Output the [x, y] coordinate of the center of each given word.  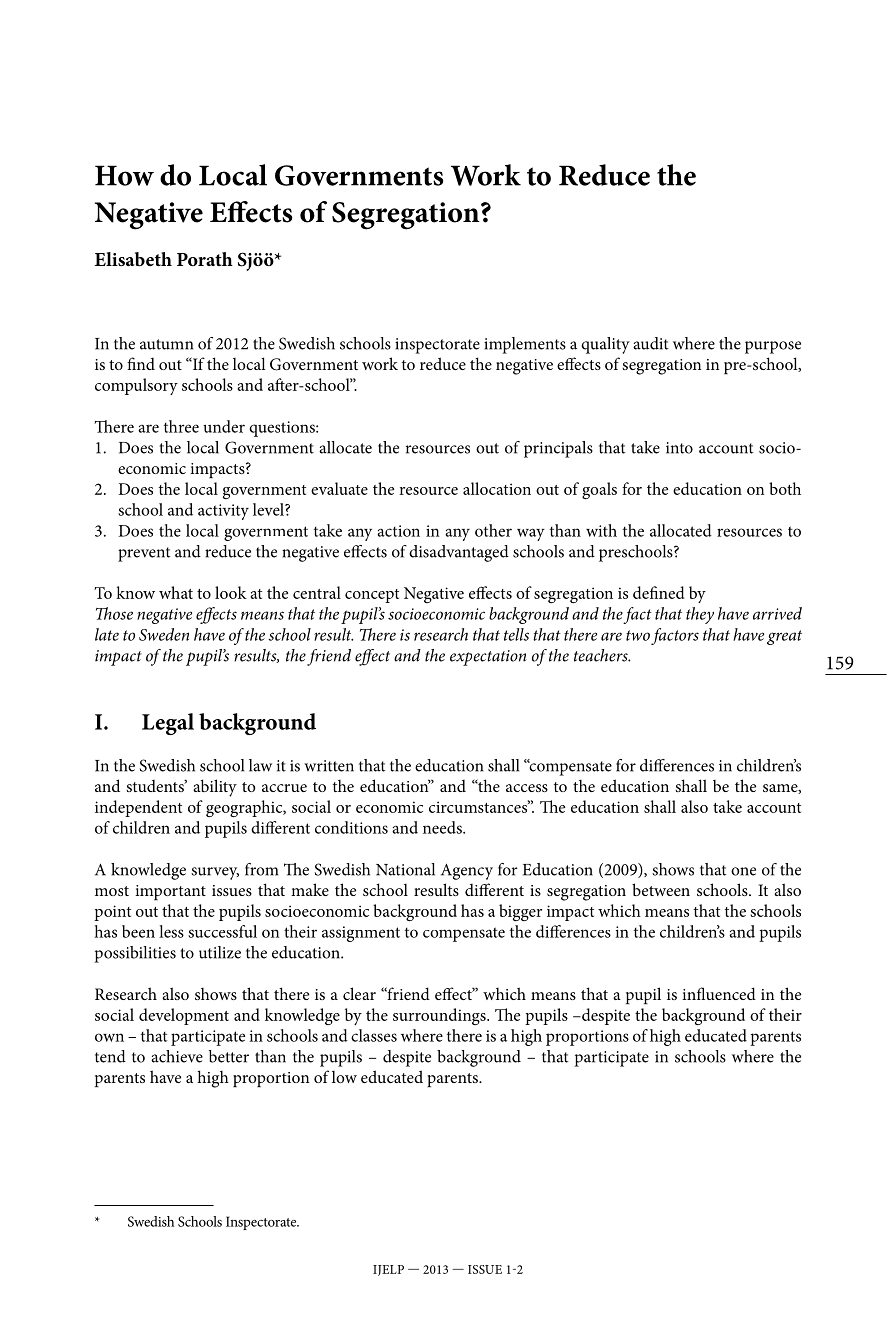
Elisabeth [133, 259]
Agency [467, 872]
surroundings [440, 1016]
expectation [488, 658]
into [679, 448]
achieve [177, 1056]
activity [223, 512]
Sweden [164, 634]
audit [651, 343]
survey [215, 873]
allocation [497, 488]
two [638, 635]
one [743, 871]
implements [525, 345]
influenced [719, 993]
